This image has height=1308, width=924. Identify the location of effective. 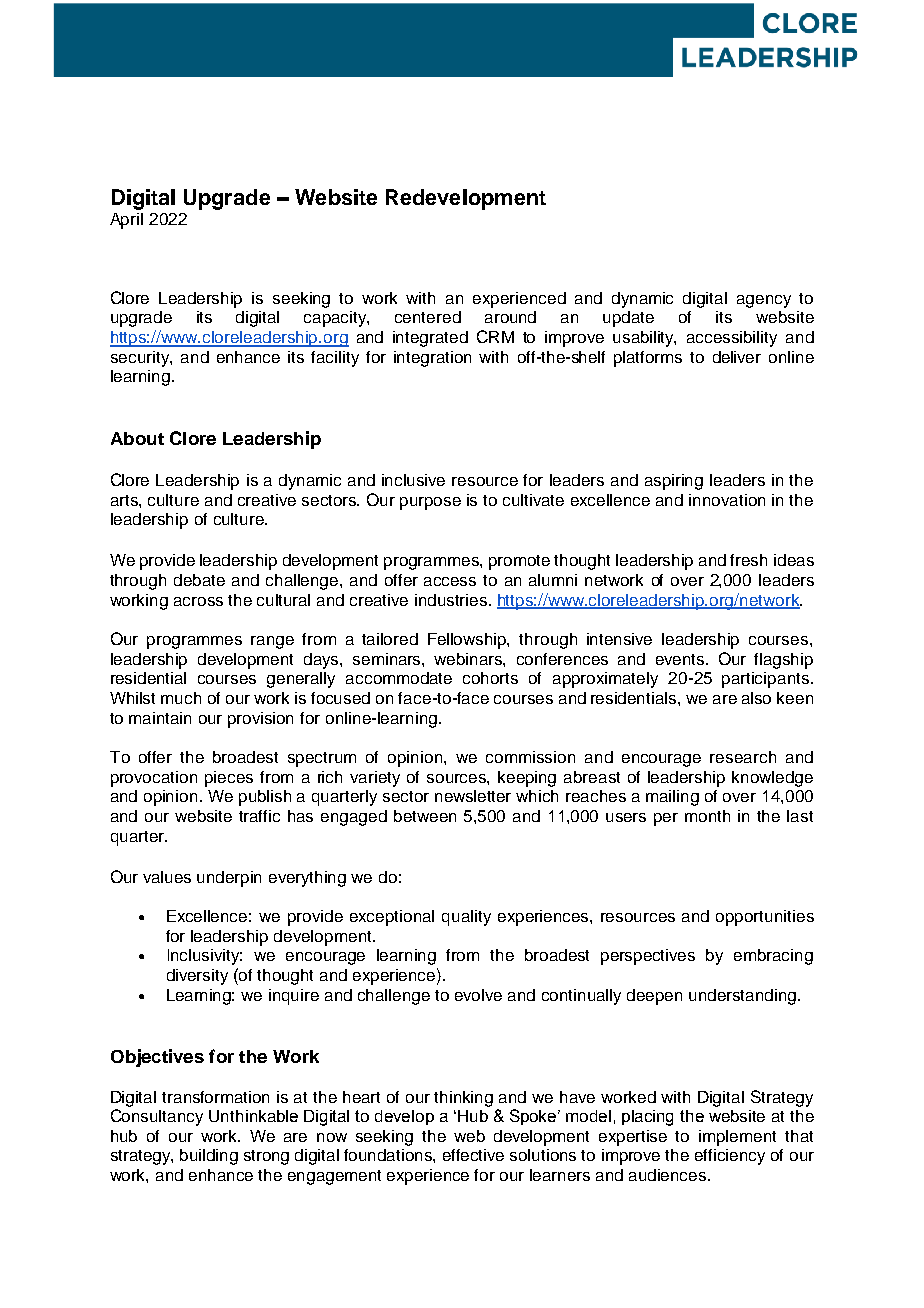
(473, 1155).
